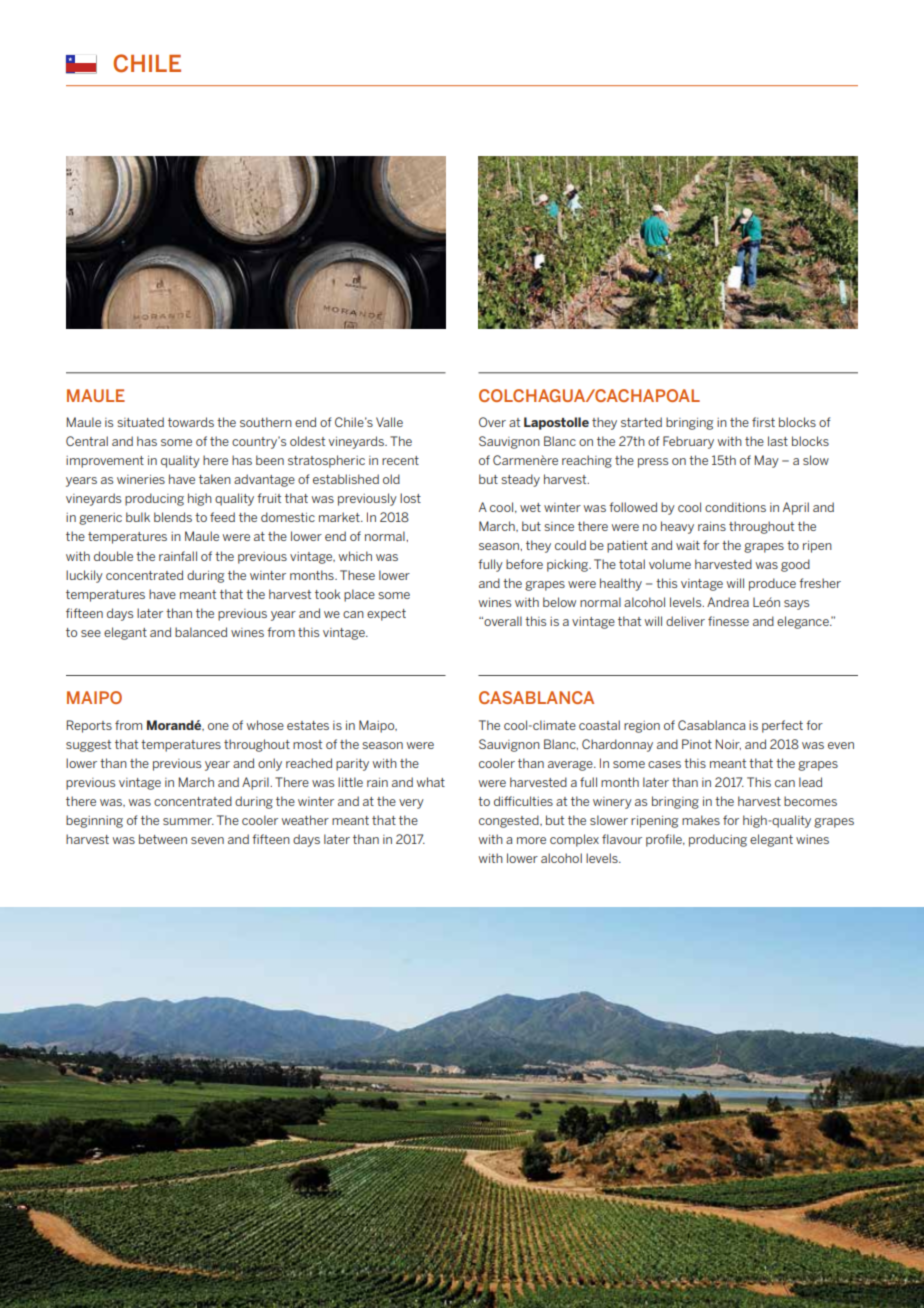 This screenshot has height=1308, width=924. What do you see at coordinates (410, 498) in the screenshot?
I see `lost` at bounding box center [410, 498].
